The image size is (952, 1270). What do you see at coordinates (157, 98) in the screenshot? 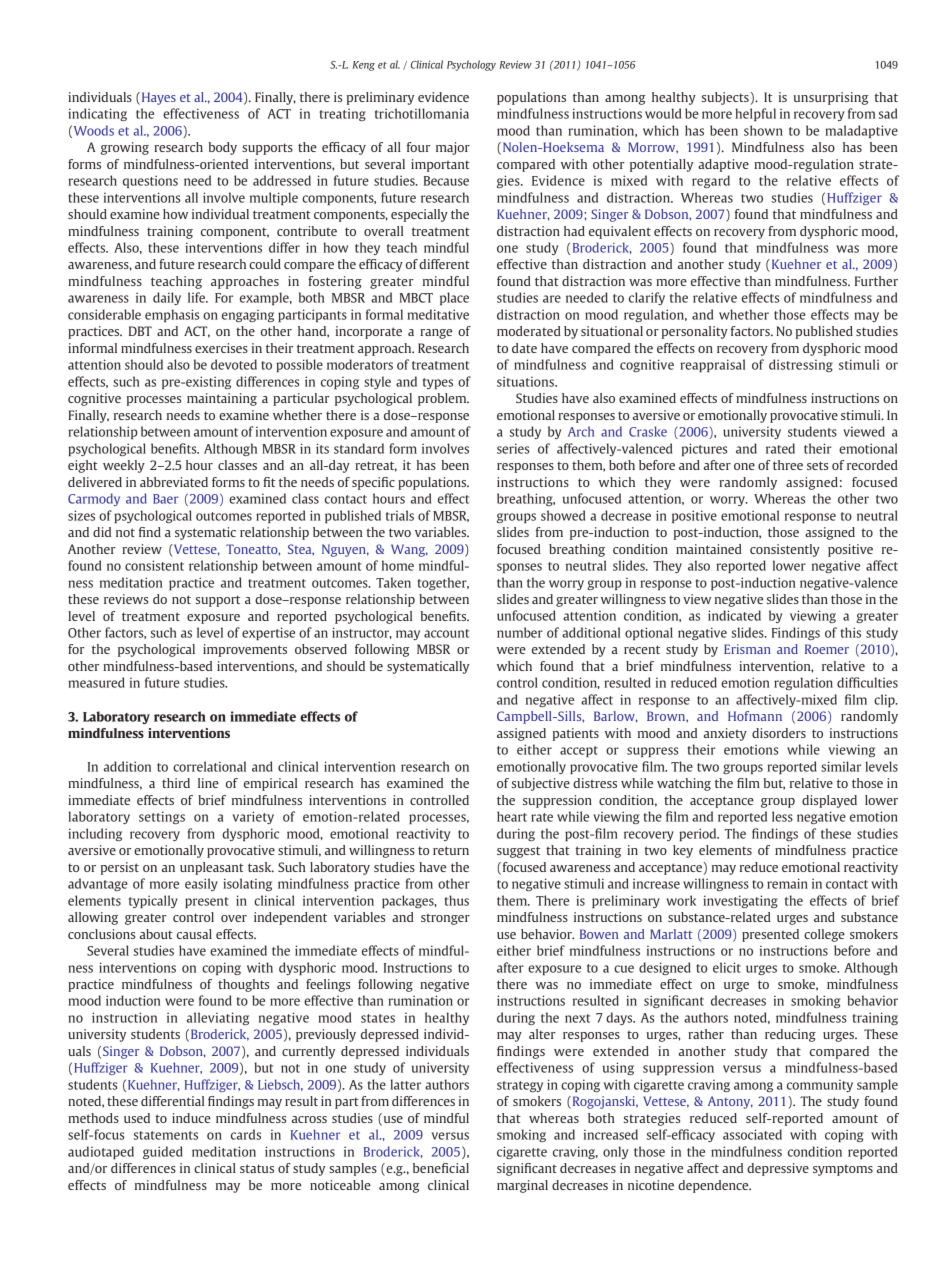
I see `Hayes` at bounding box center [157, 98].
